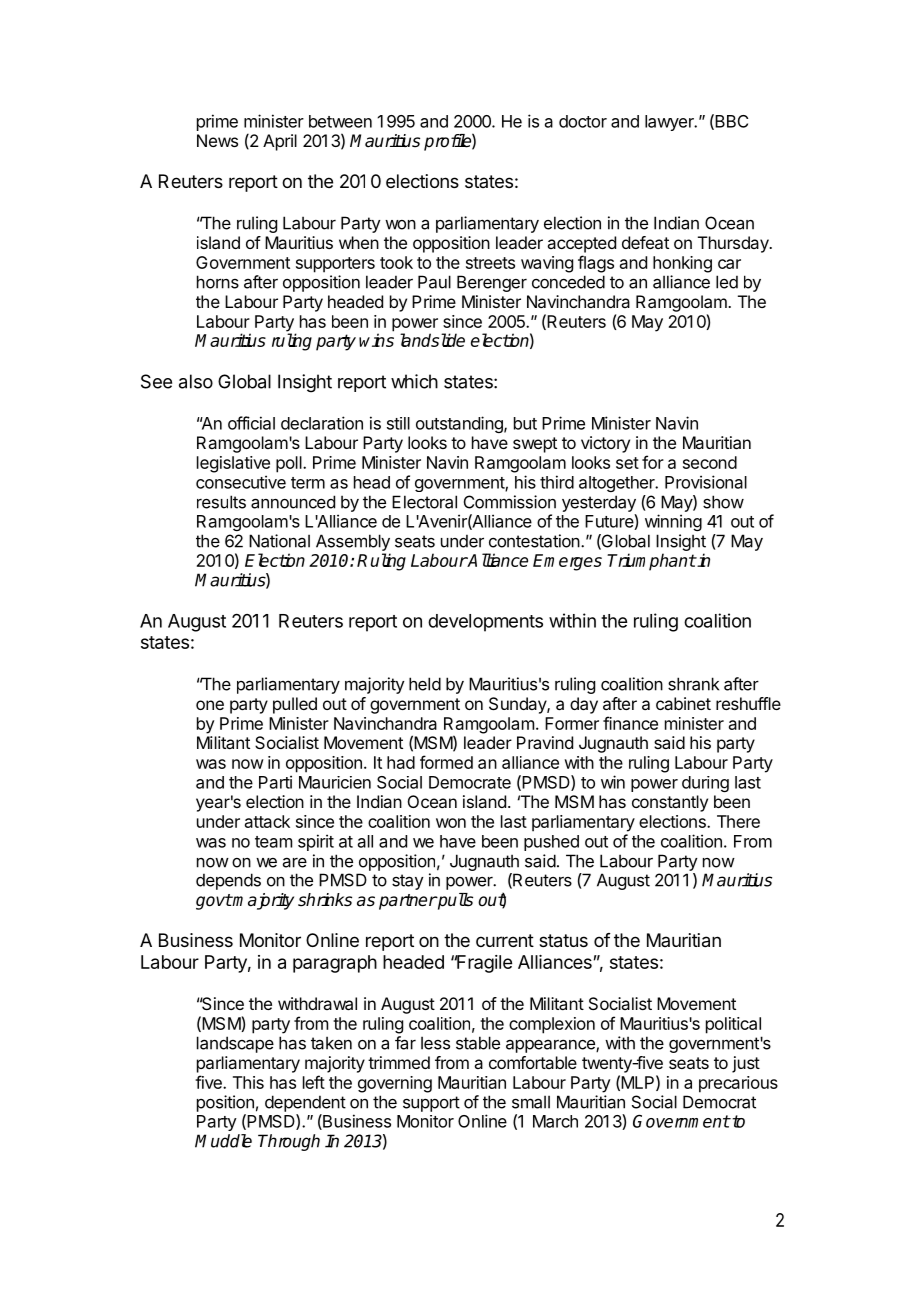  Describe the element at coordinates (446, 762) in the image. I see `formed` at that location.
